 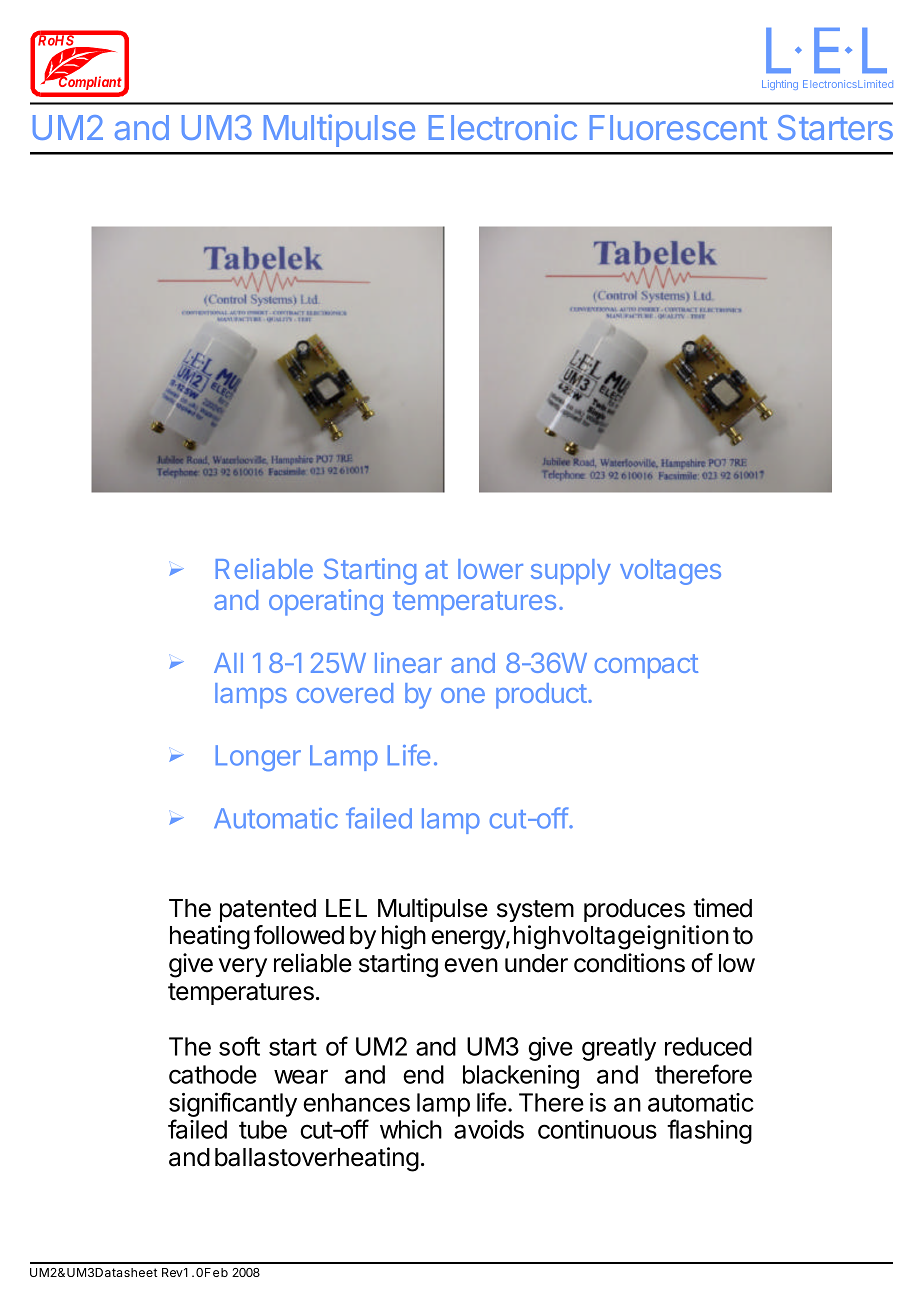 I want to click on Fluorescent, so click(x=678, y=127).
